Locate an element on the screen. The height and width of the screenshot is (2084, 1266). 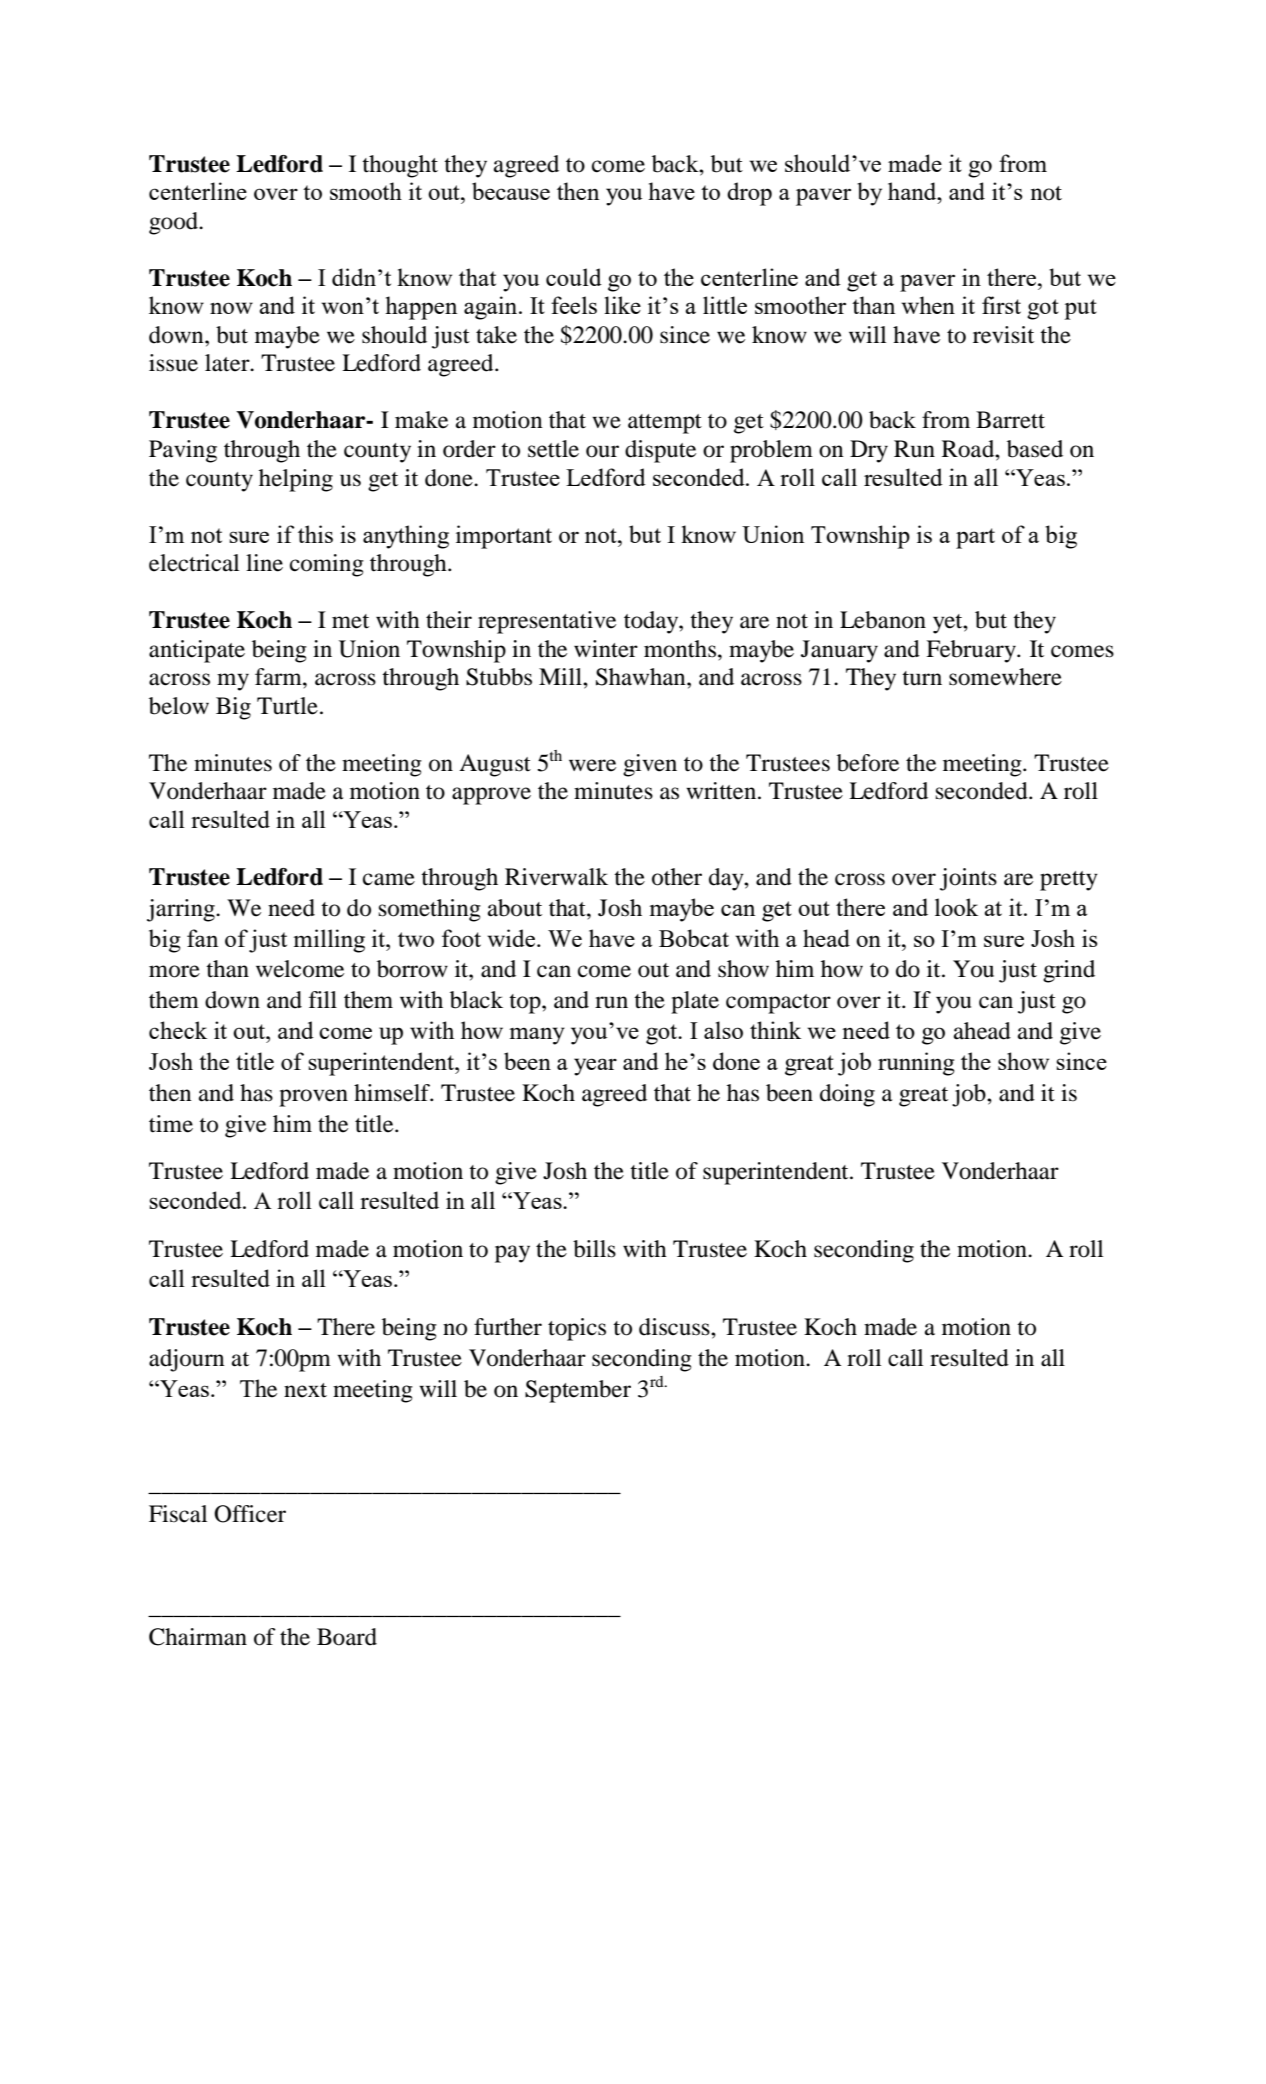
could is located at coordinates (574, 277).
